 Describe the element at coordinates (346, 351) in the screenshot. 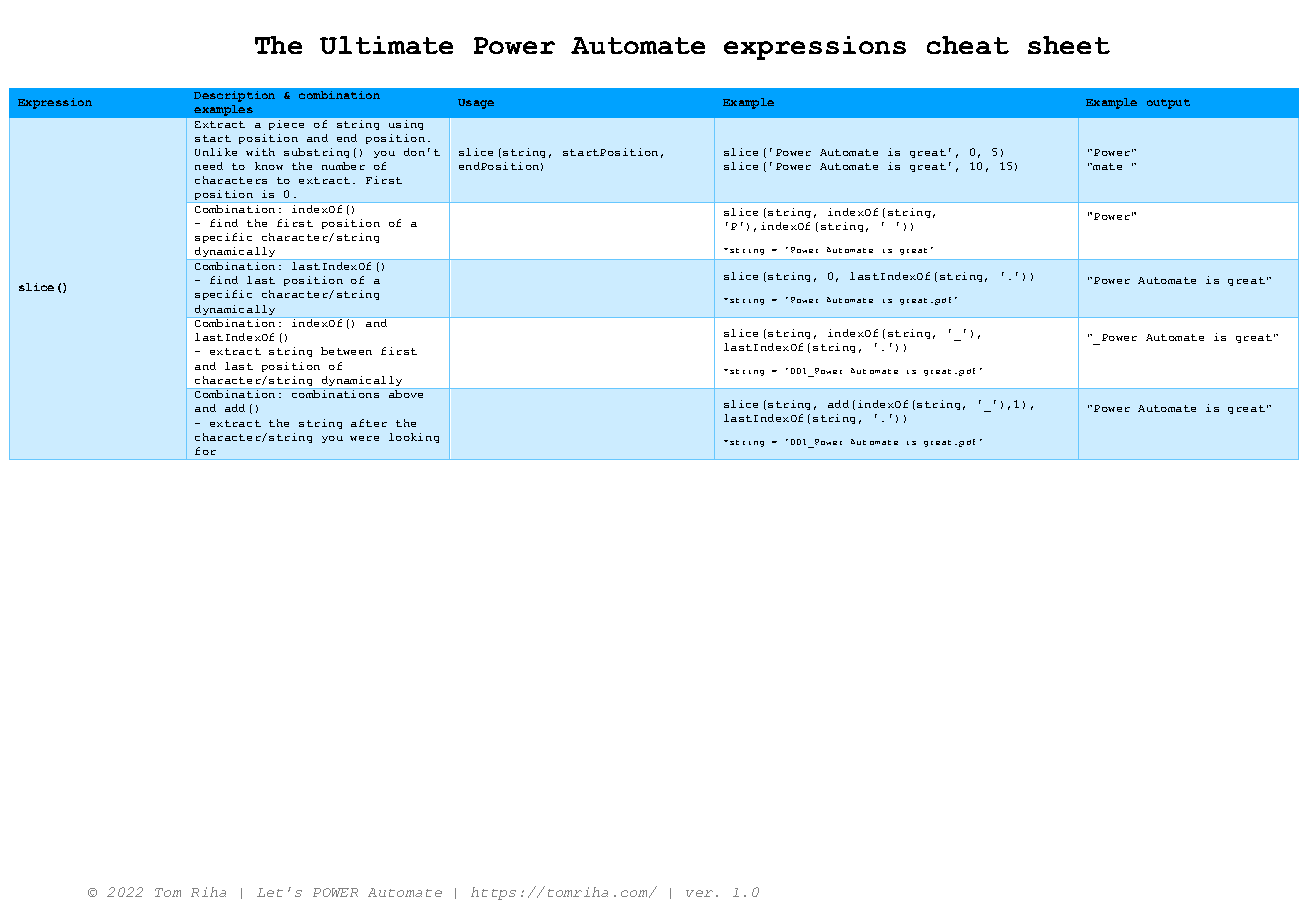

I see `between` at that location.
